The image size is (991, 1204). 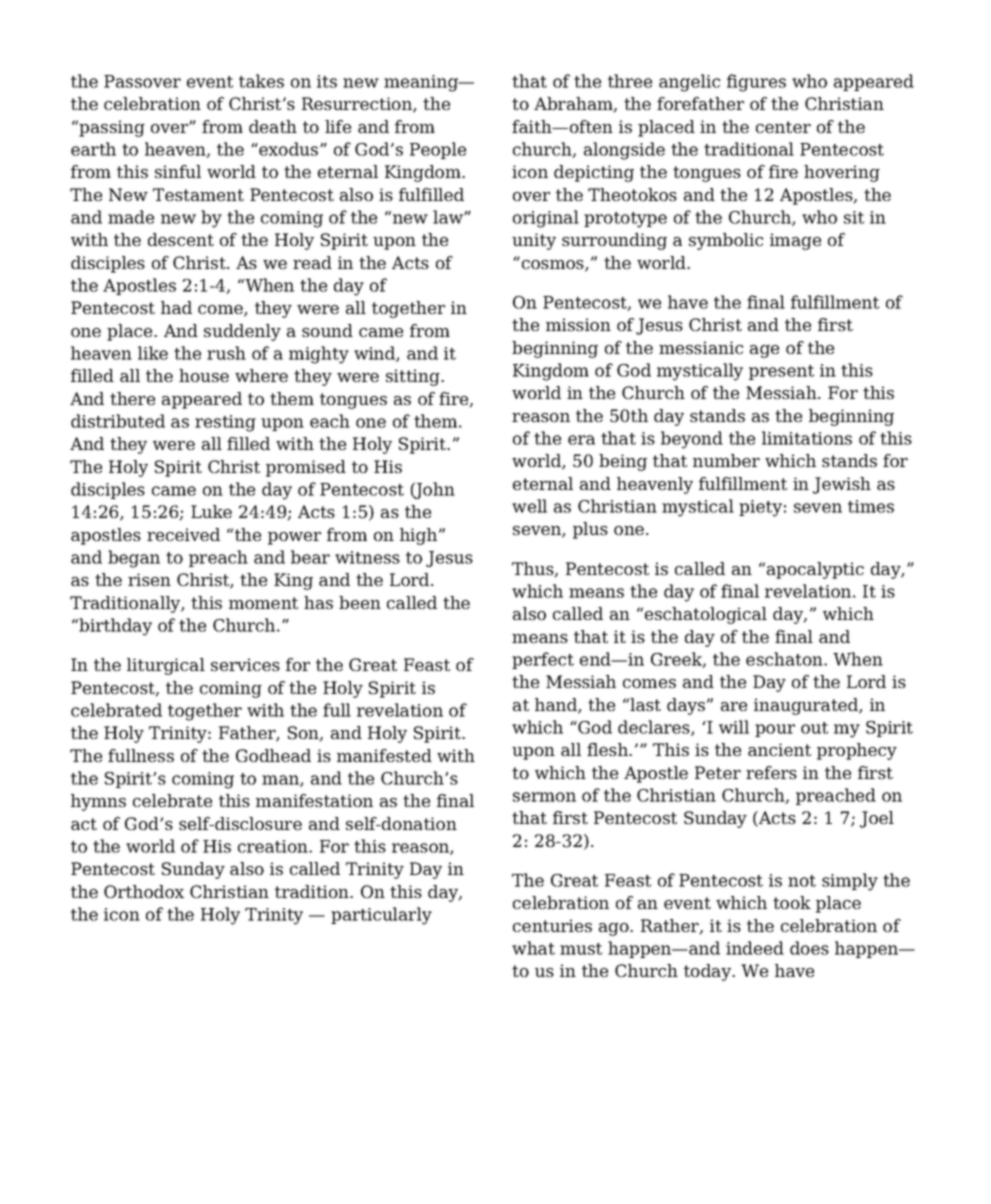 I want to click on manifested, so click(x=384, y=755).
